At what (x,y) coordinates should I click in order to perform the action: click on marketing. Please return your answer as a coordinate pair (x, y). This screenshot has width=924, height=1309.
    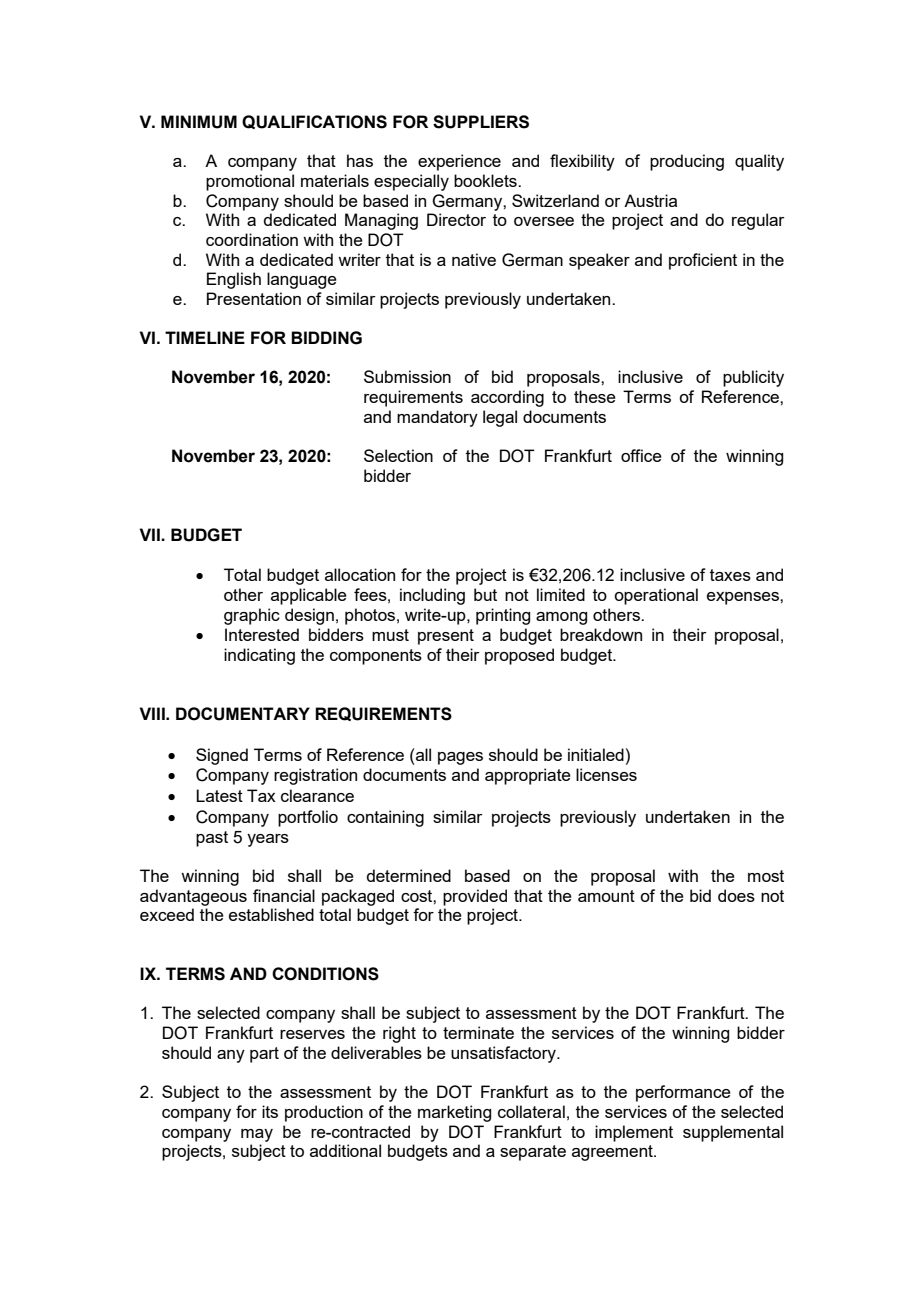
    Looking at the image, I should click on (454, 1113).
